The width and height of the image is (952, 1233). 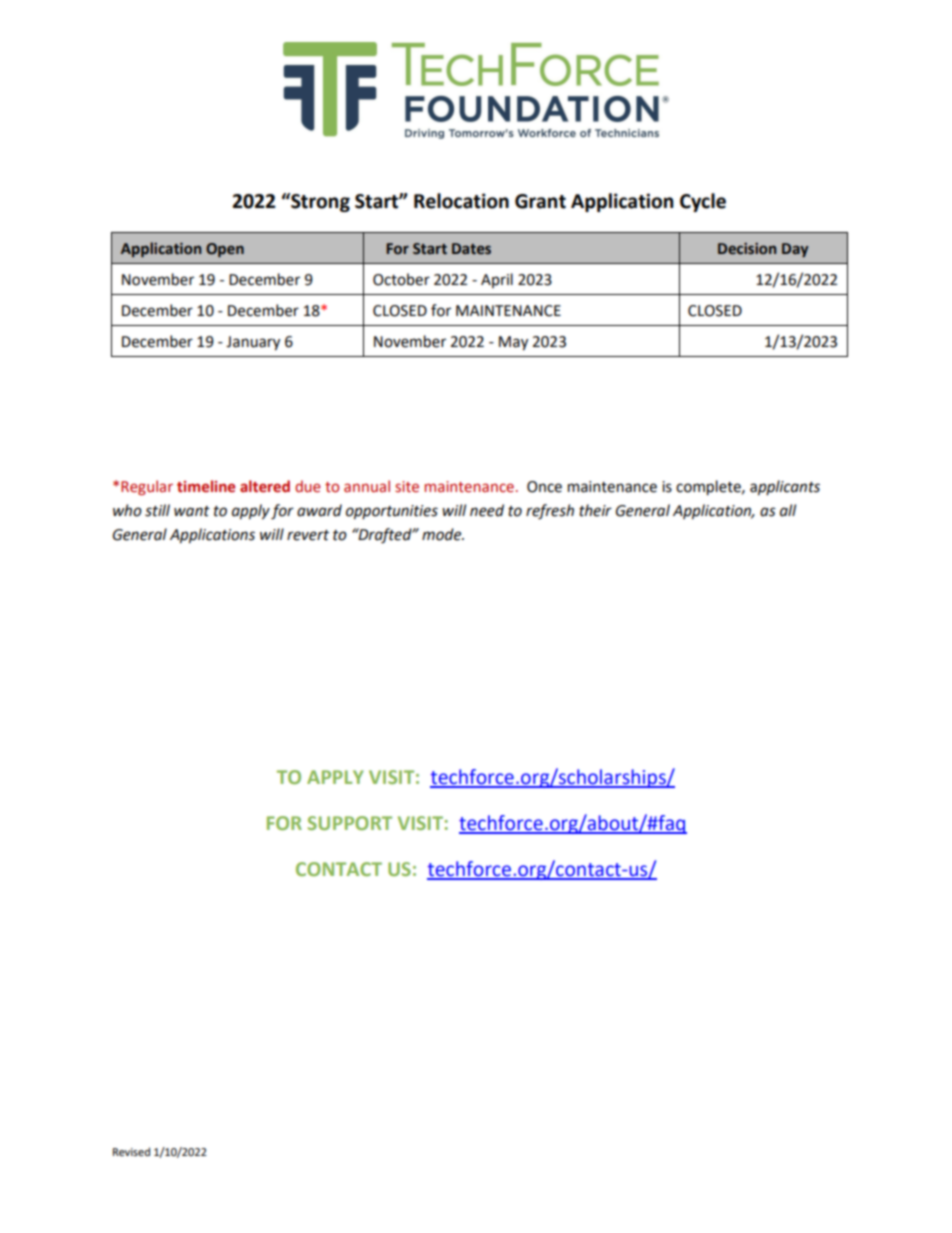 I want to click on mode, so click(x=443, y=534).
